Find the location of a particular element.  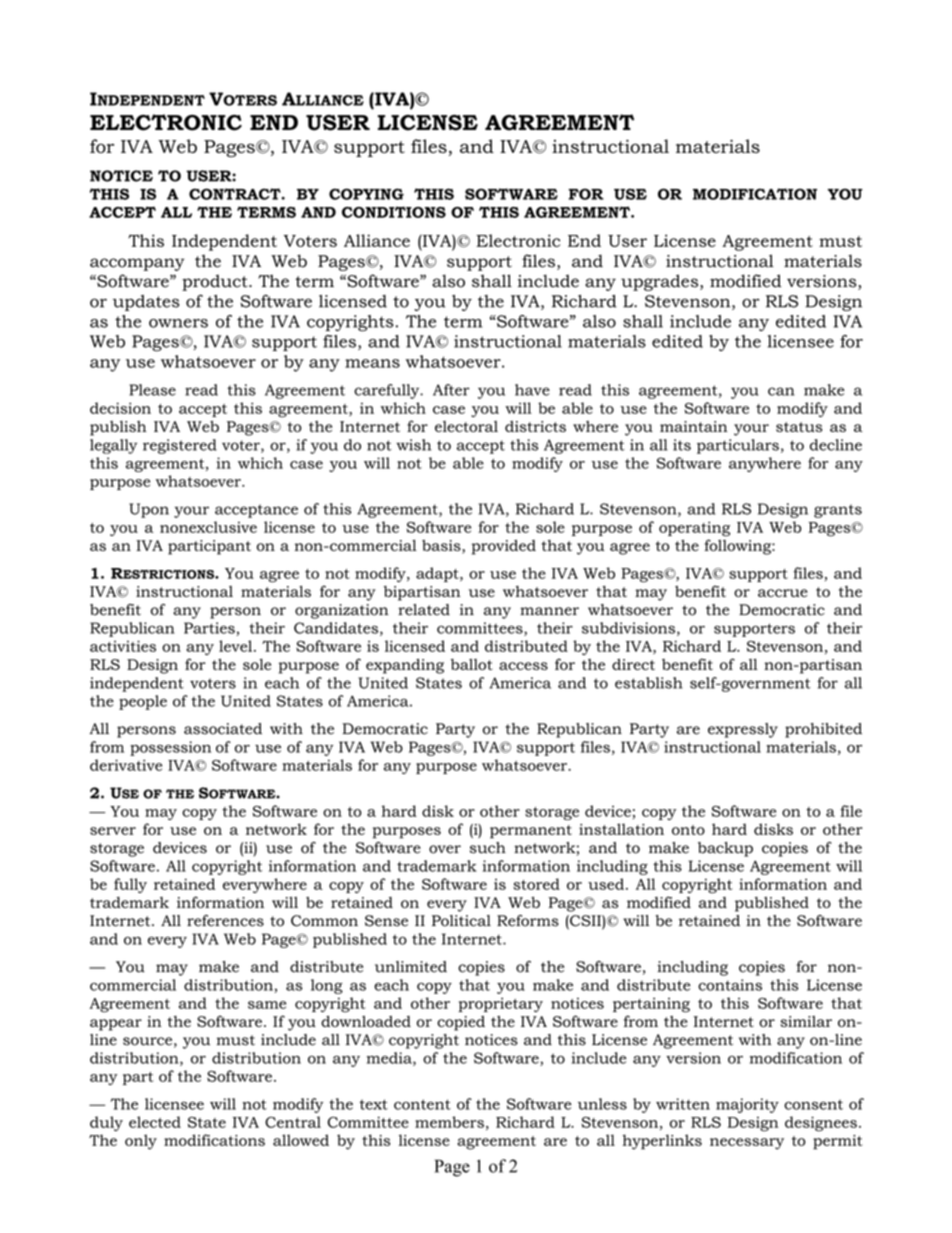

elected is located at coordinates (155, 1122).
